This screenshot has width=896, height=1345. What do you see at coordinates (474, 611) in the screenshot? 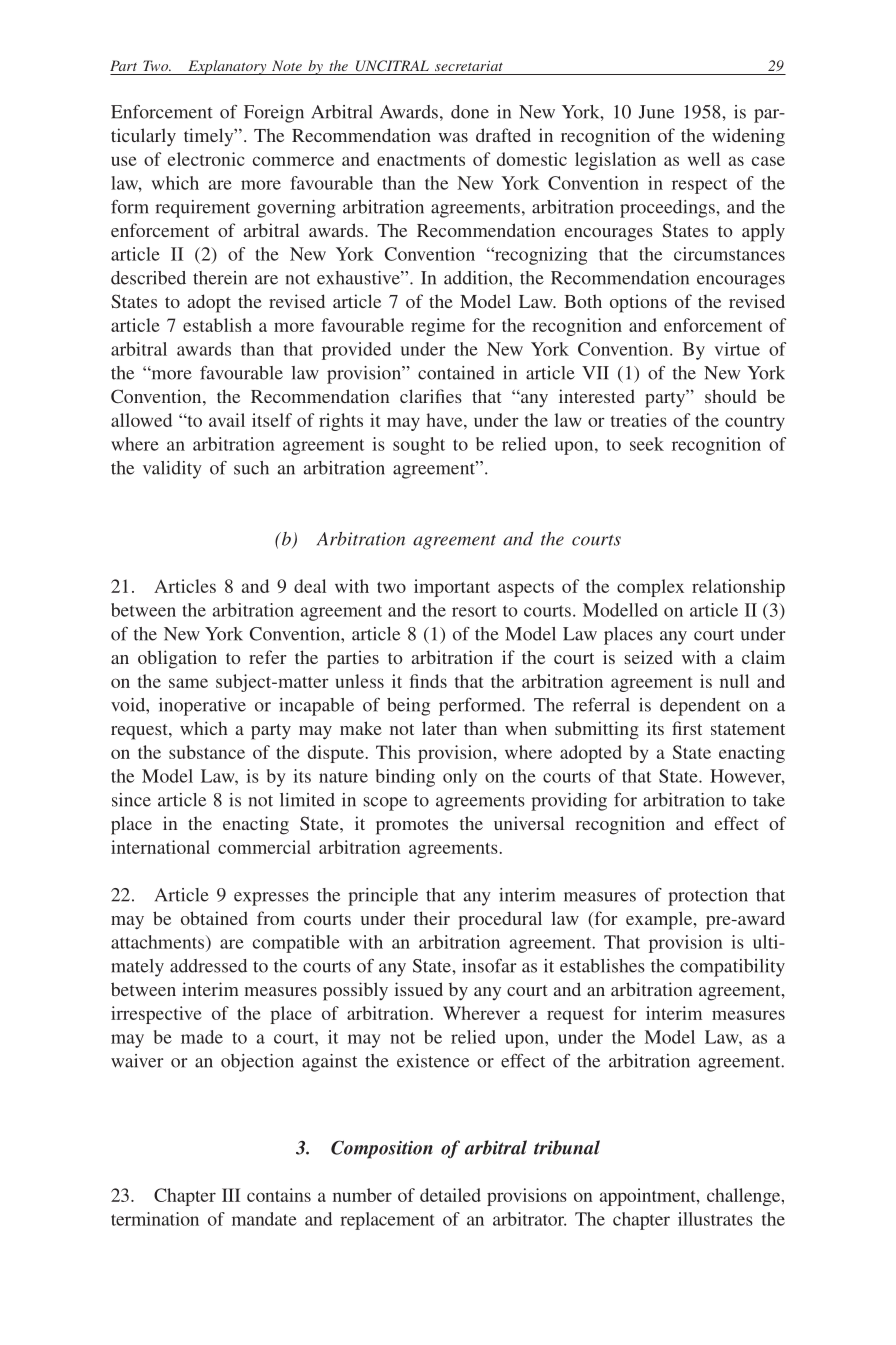
I see `resort` at bounding box center [474, 611].
